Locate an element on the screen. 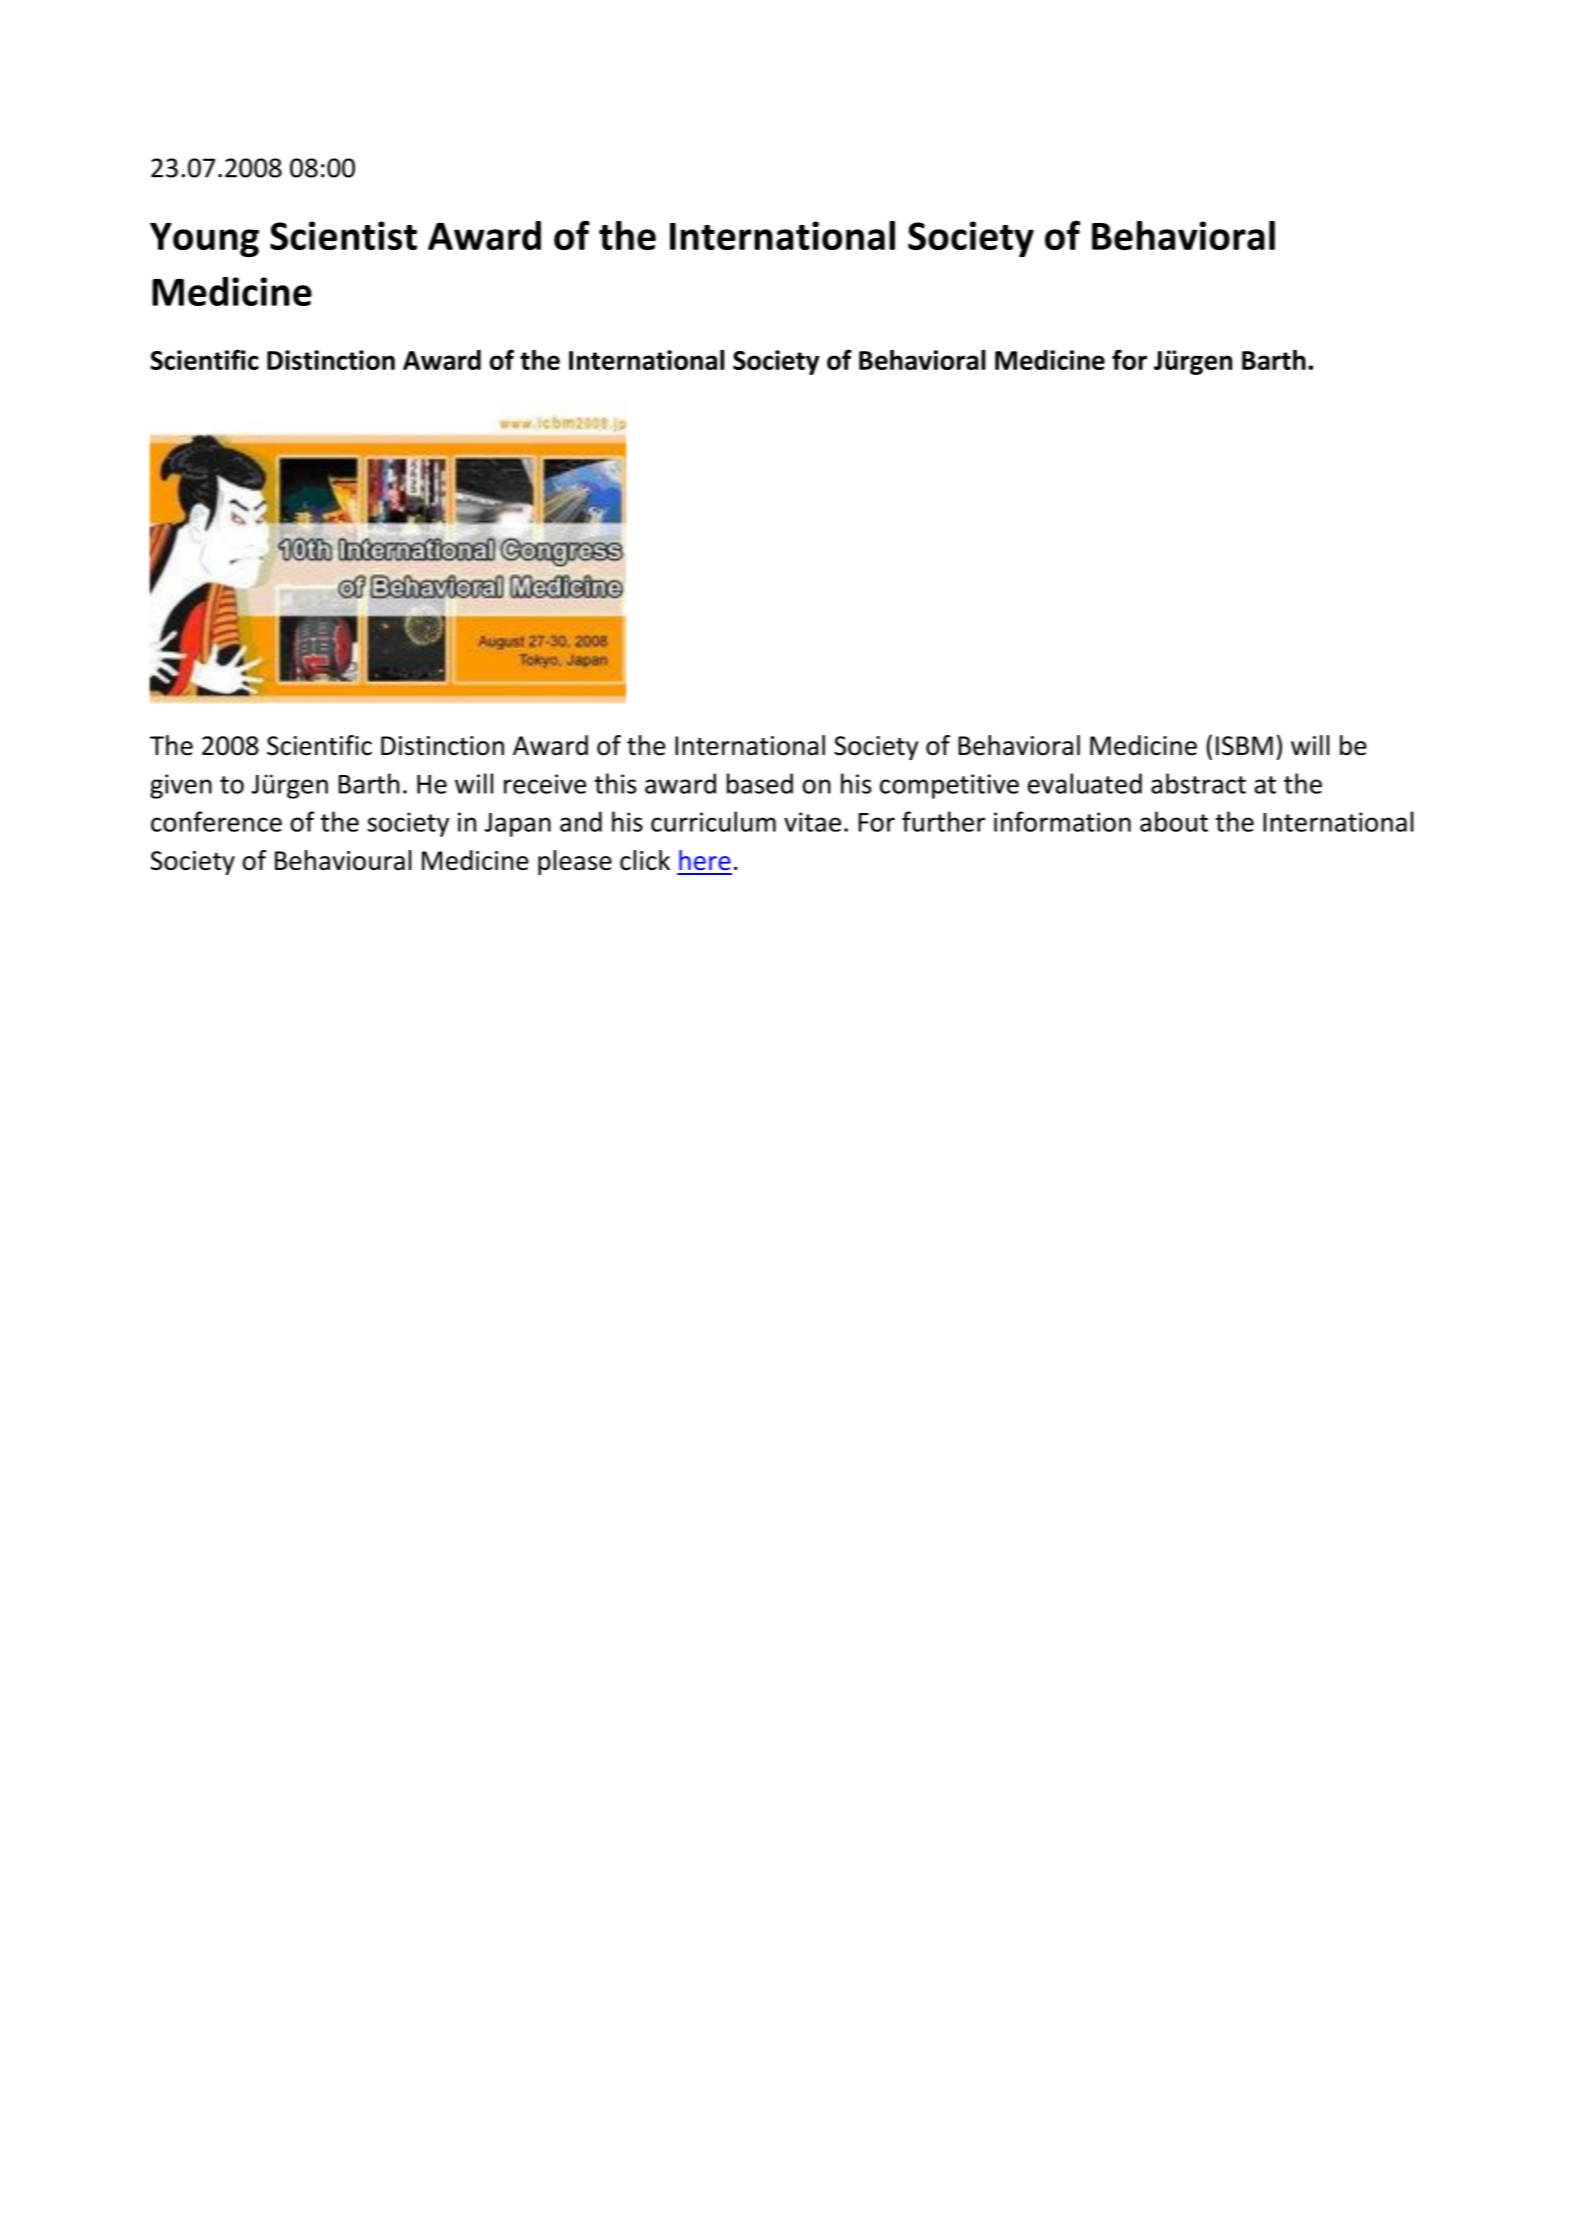  evaluated is located at coordinates (1085, 783).
